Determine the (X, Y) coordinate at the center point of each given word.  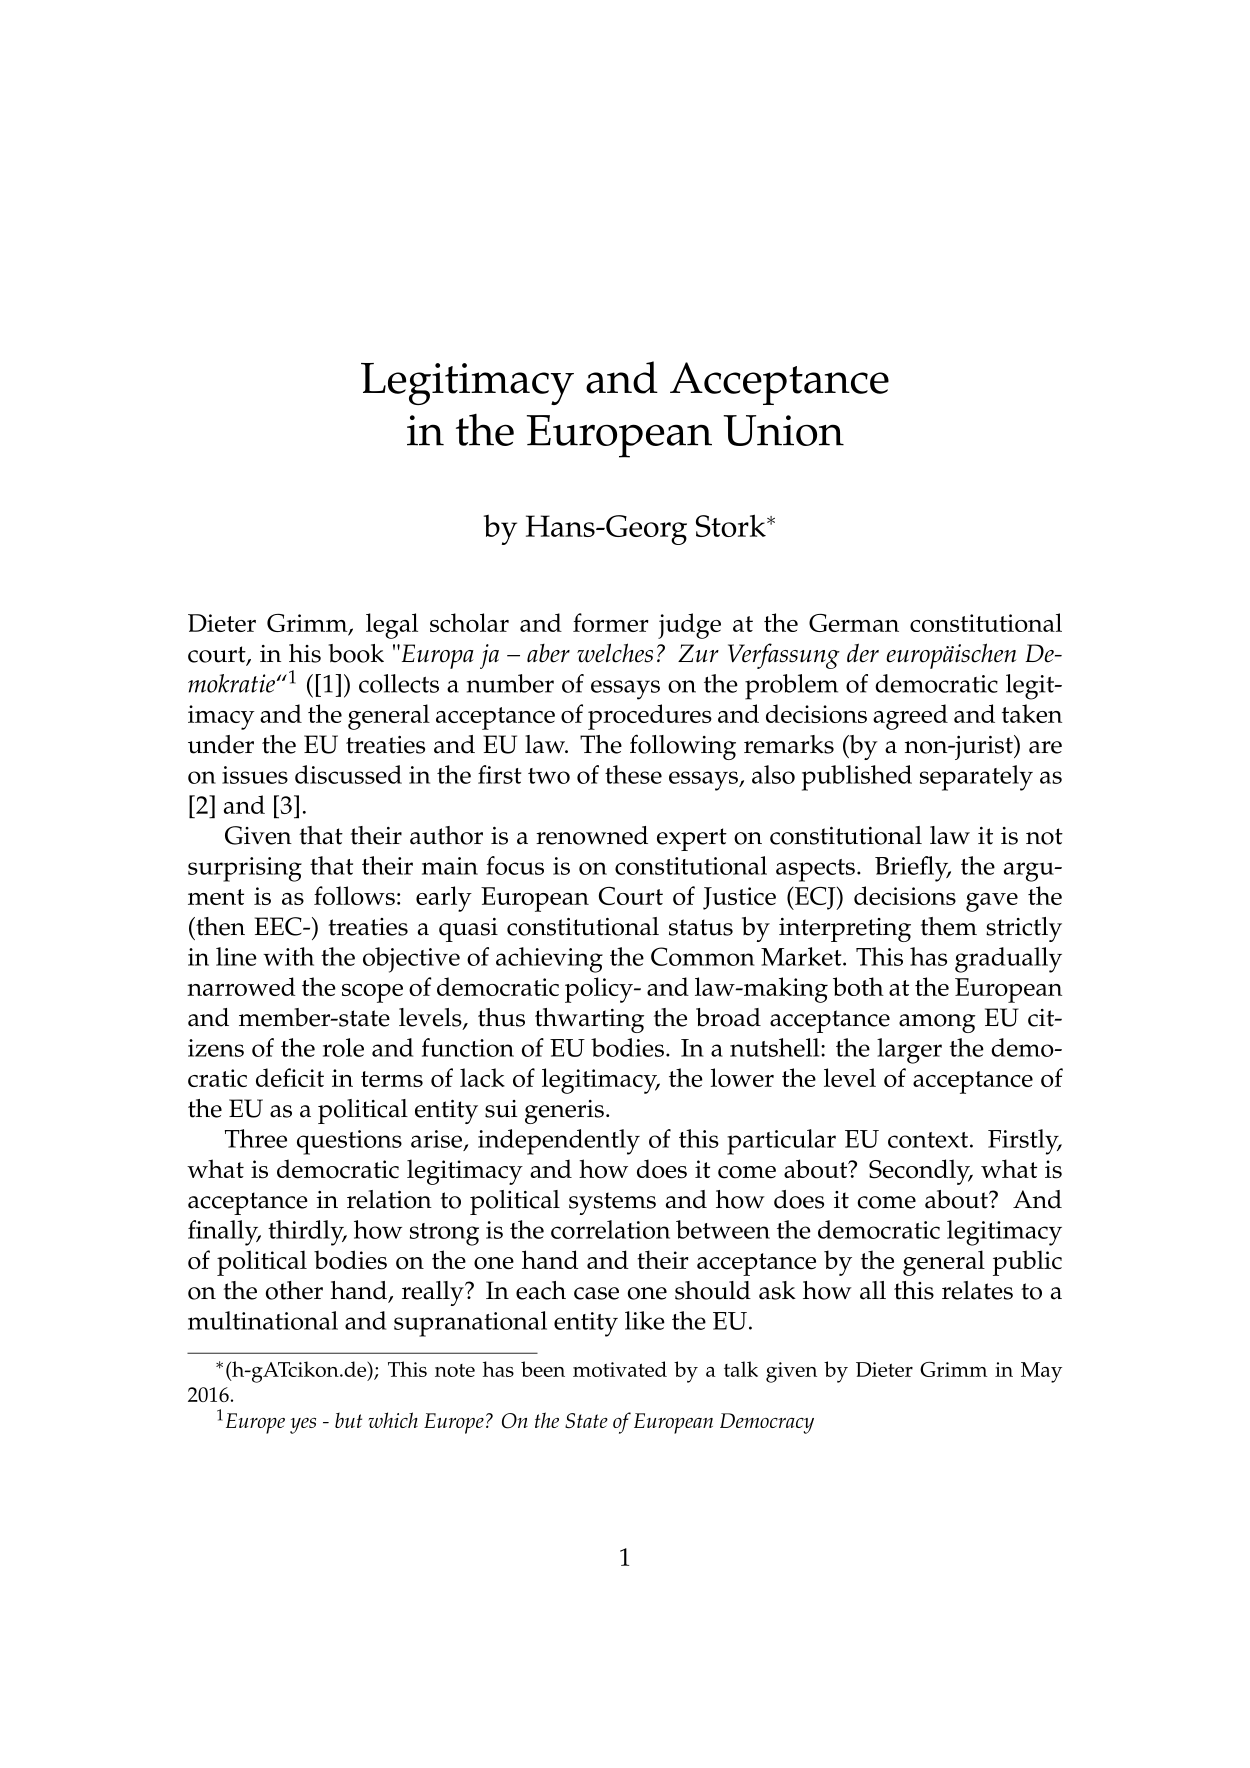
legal (392, 626)
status (701, 927)
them (949, 926)
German (854, 623)
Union (783, 430)
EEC (279, 926)
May (1041, 1372)
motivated (620, 1369)
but (348, 1420)
